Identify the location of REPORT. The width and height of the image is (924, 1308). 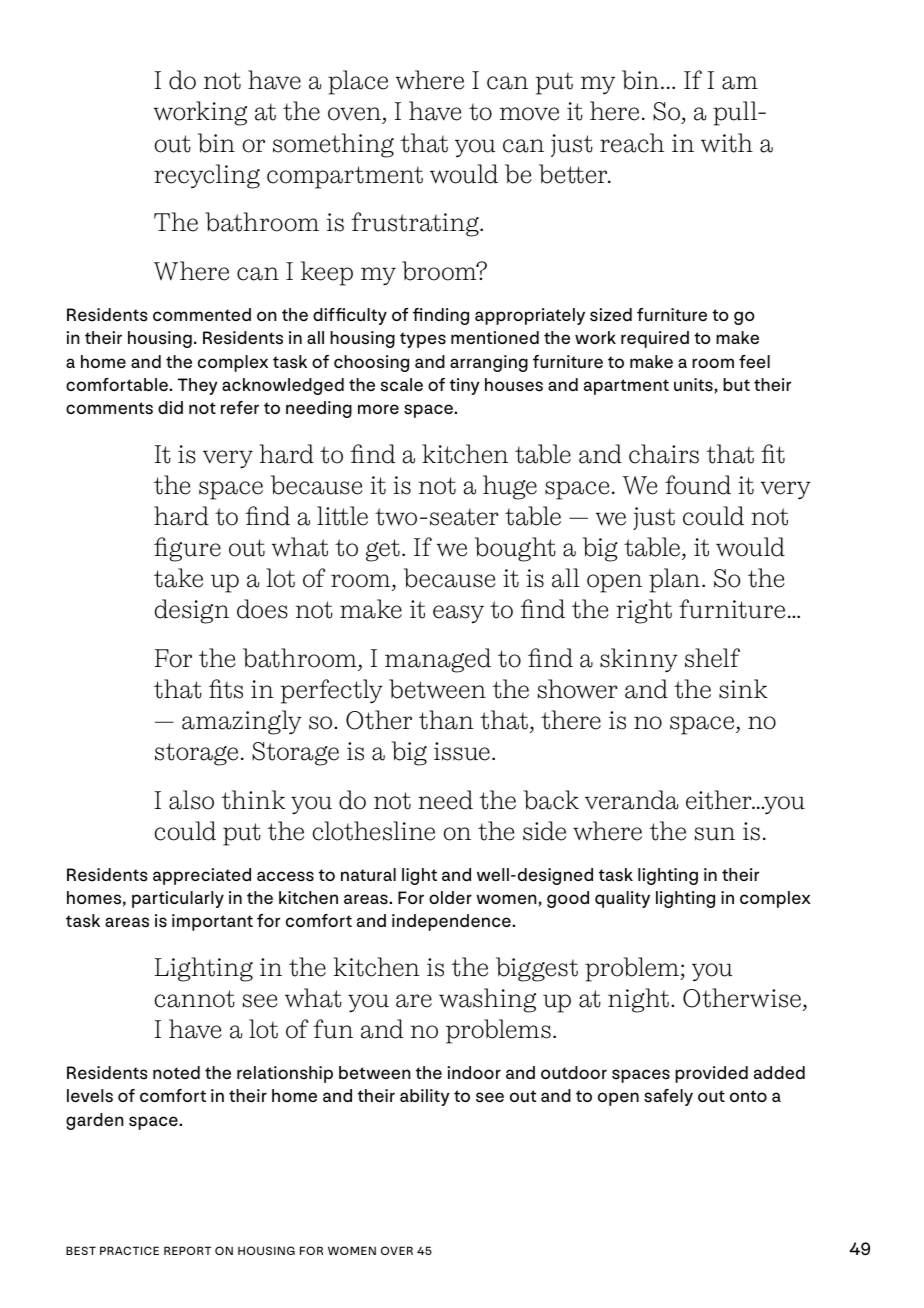
(187, 1250).
